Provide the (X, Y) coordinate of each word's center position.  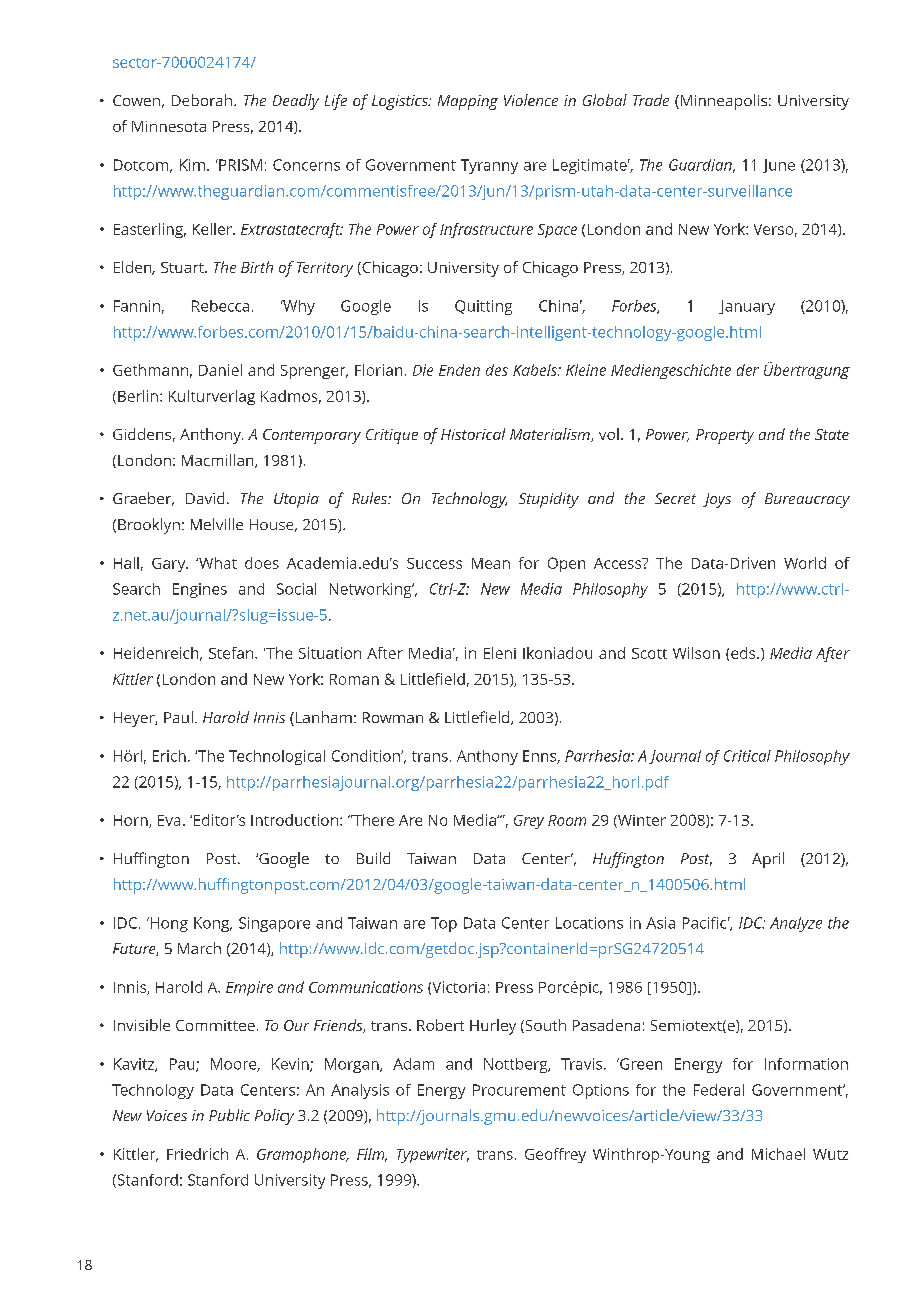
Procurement (519, 1090)
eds (744, 653)
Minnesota (169, 126)
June (779, 166)
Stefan (232, 653)
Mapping (468, 102)
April (768, 860)
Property (725, 436)
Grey (529, 822)
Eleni (500, 653)
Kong (213, 924)
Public (229, 1115)
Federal (719, 1090)
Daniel (220, 370)
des (497, 370)
